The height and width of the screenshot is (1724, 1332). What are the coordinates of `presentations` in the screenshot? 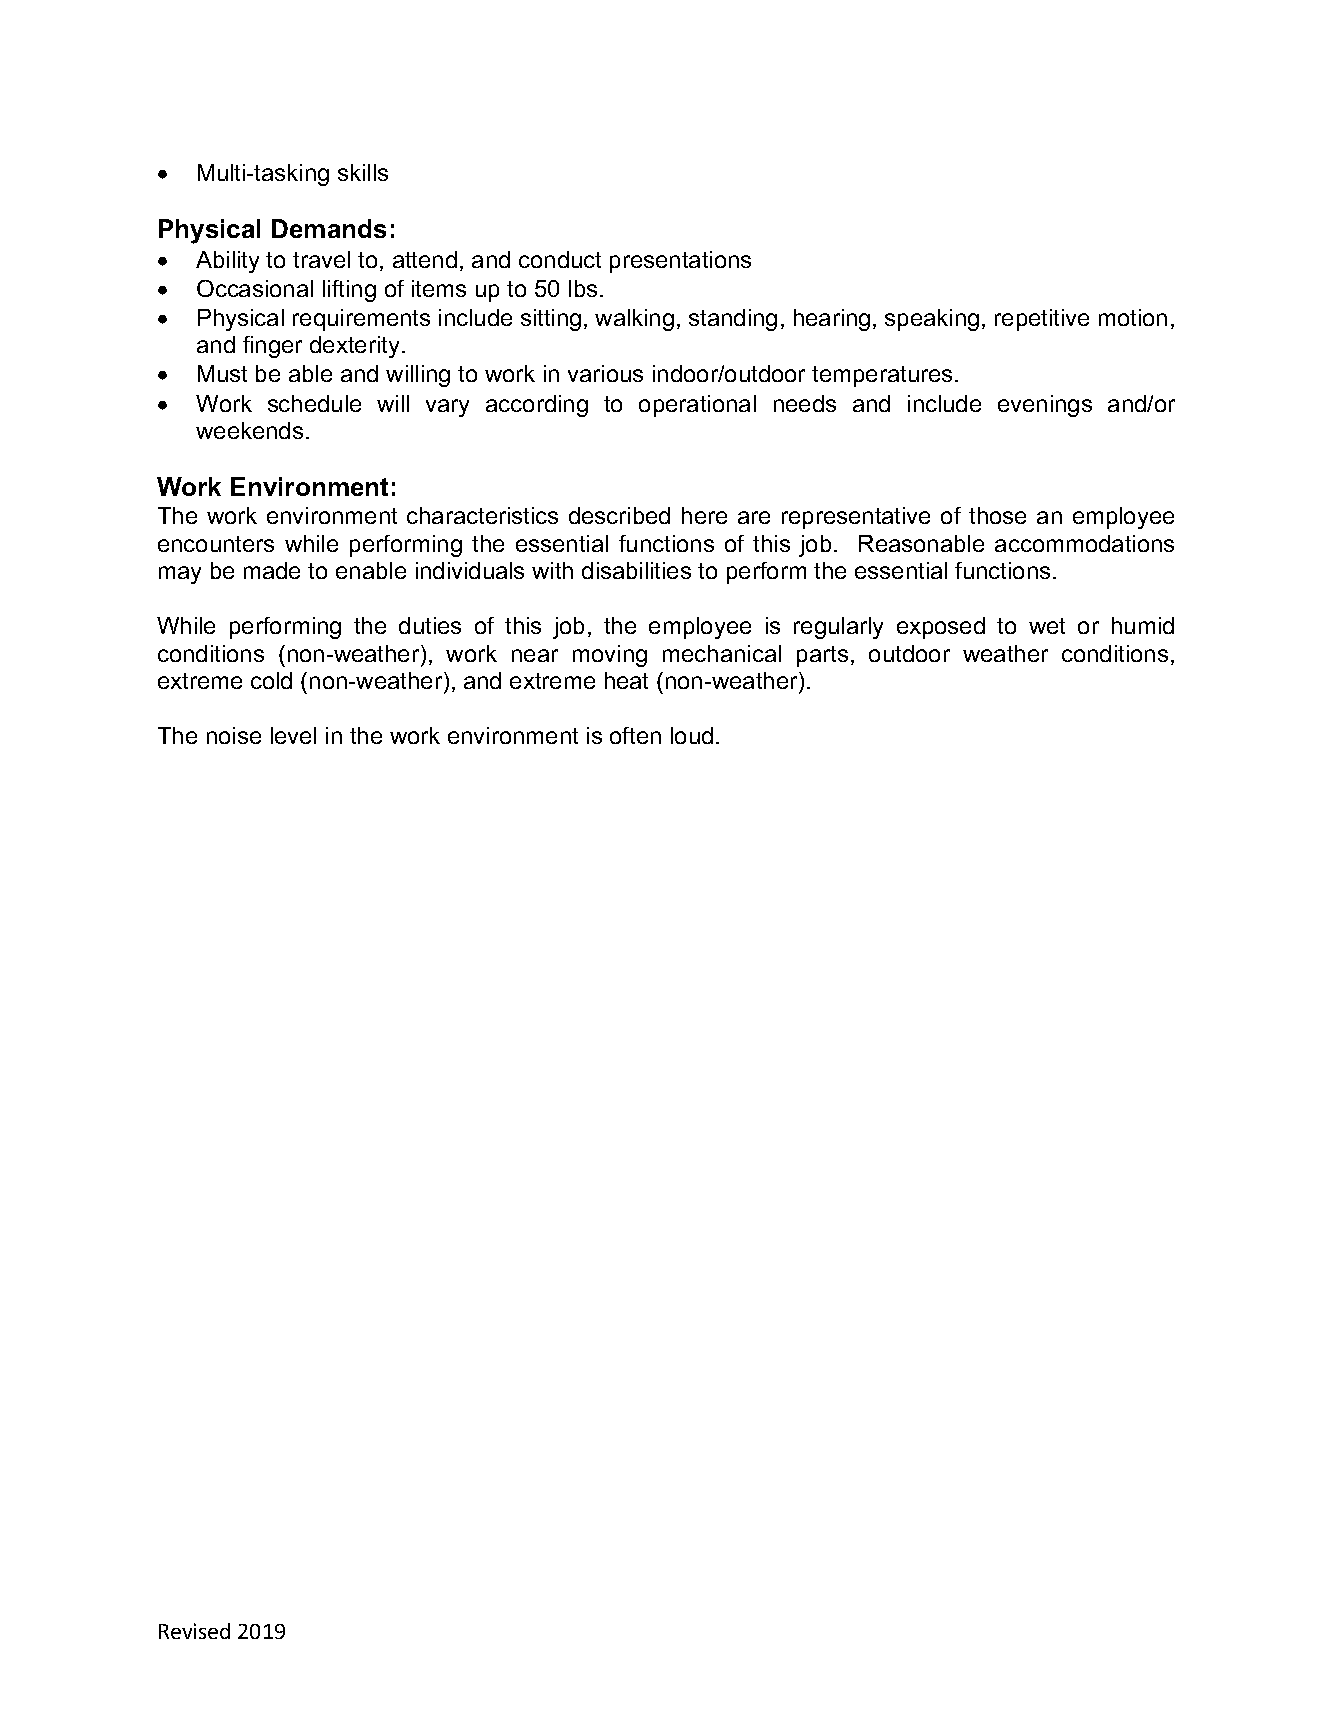 It's located at (680, 262).
